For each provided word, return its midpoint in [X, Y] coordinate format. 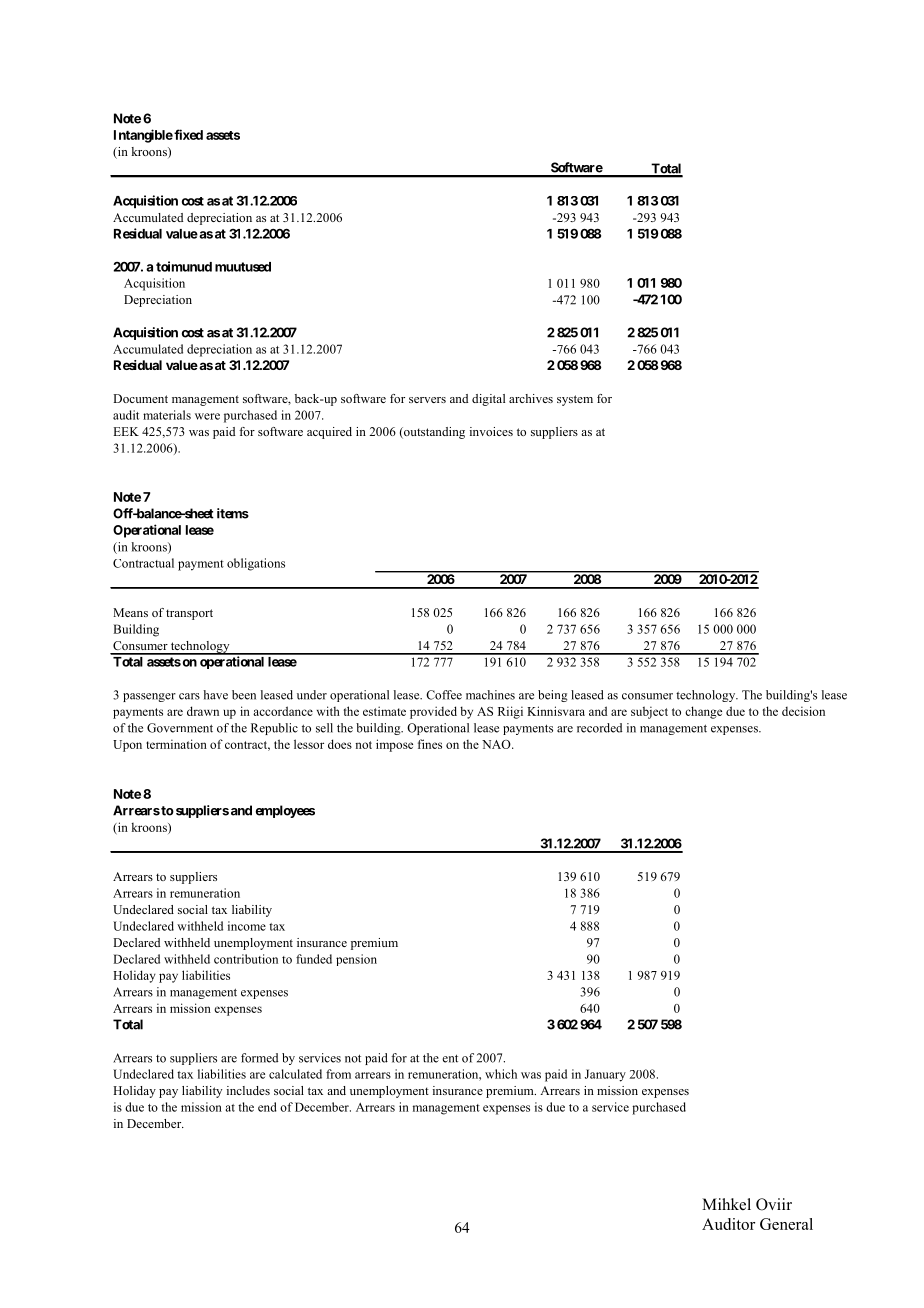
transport [189, 614]
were [207, 416]
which [501, 1074]
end [267, 1107]
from [338, 1074]
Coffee [444, 695]
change [703, 712]
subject [649, 712]
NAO [497, 744]
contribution [246, 959]
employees [285, 811]
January [605, 1075]
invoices [491, 431]
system [575, 400]
